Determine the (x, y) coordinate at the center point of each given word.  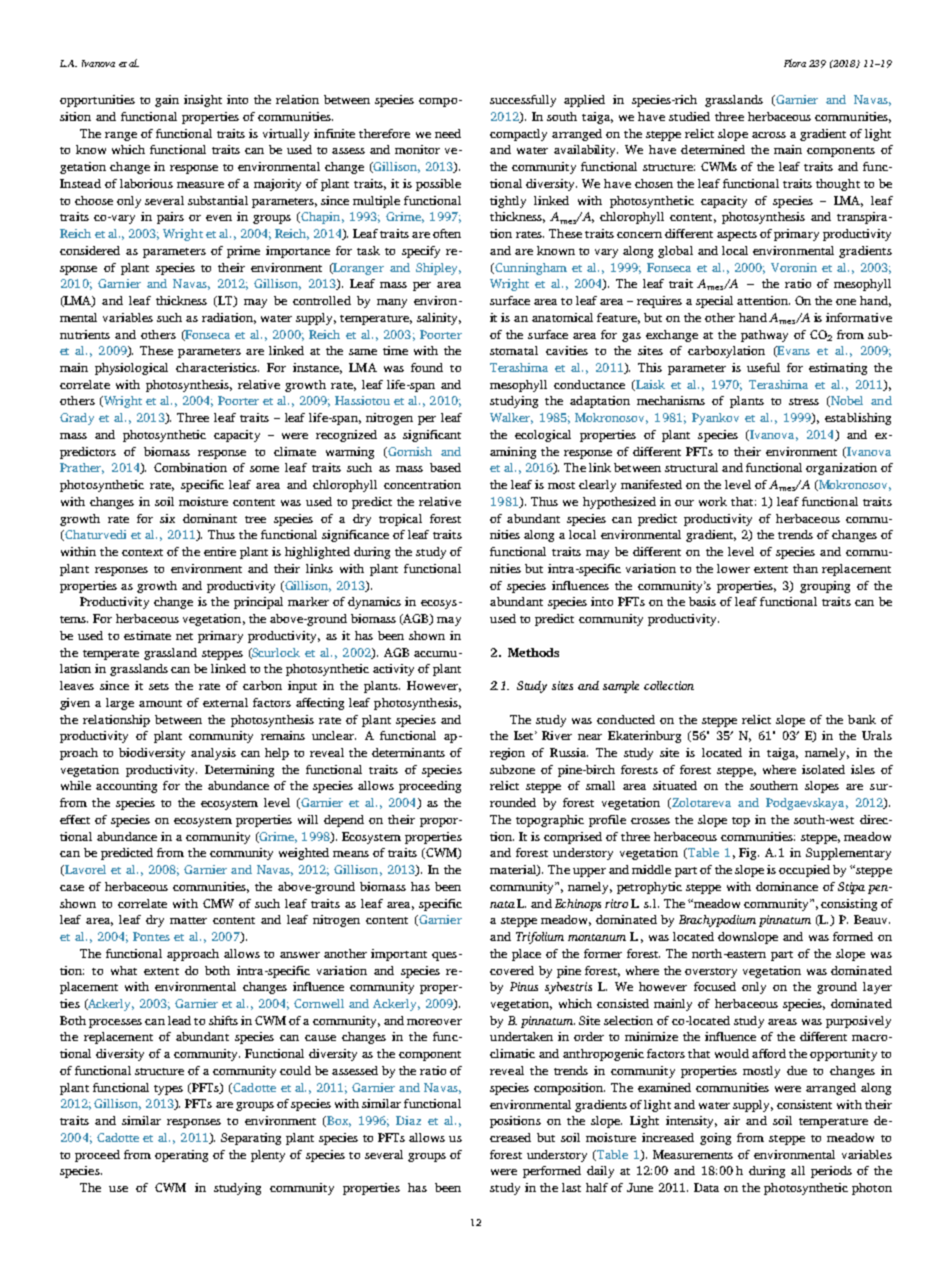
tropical (400, 520)
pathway (764, 336)
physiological (131, 369)
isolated (823, 769)
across (769, 135)
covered (512, 970)
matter (188, 920)
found (427, 367)
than (805, 568)
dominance (787, 886)
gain (167, 101)
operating (181, 1156)
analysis (213, 754)
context (142, 552)
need (448, 133)
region (507, 754)
